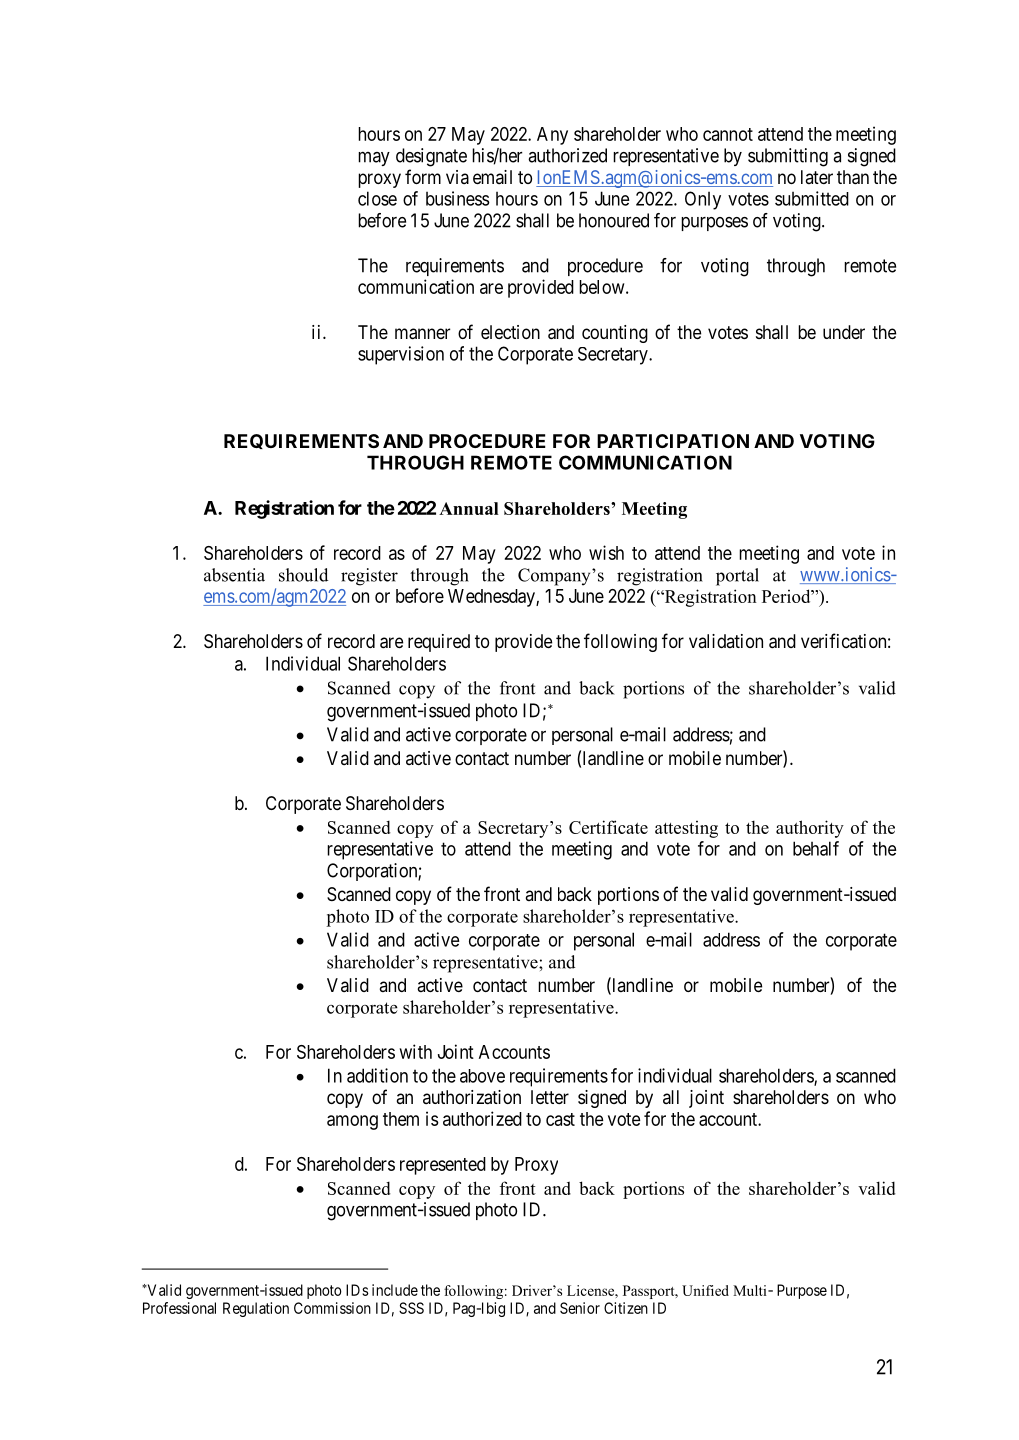  Describe the element at coordinates (560, 1119) in the image. I see `cast` at that location.
